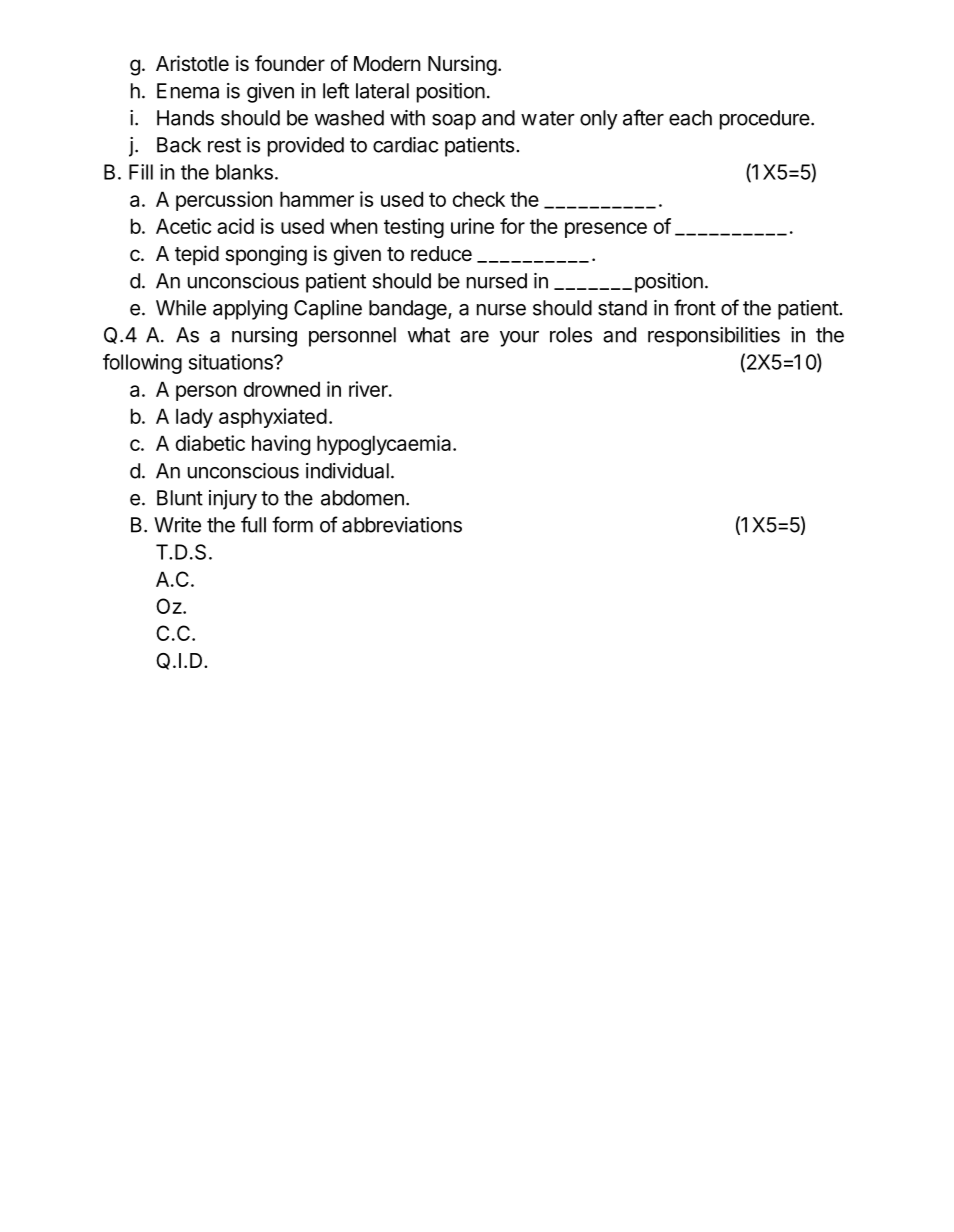  I want to click on While, so click(181, 308).
